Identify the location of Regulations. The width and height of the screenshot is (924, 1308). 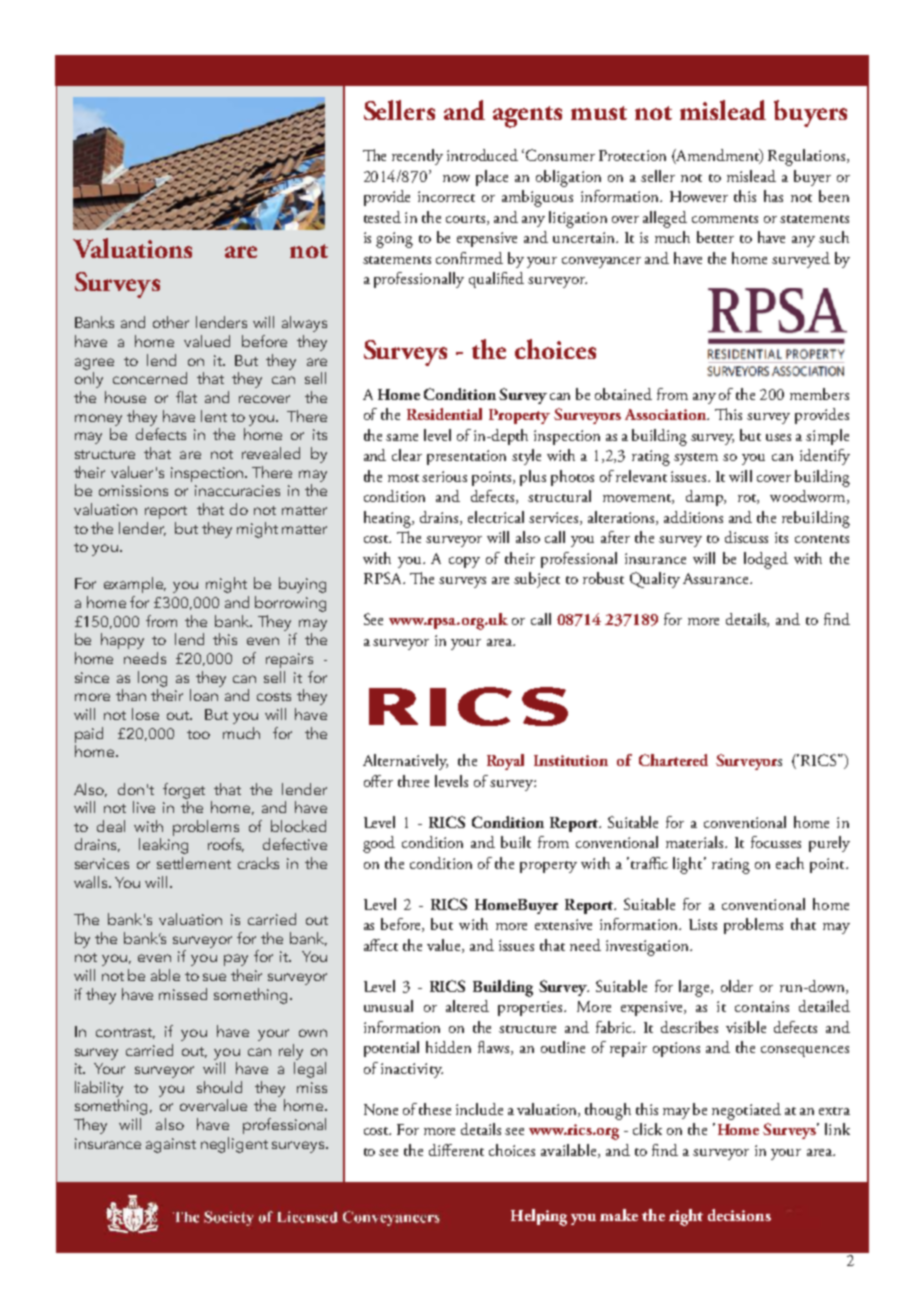
(806, 157).
